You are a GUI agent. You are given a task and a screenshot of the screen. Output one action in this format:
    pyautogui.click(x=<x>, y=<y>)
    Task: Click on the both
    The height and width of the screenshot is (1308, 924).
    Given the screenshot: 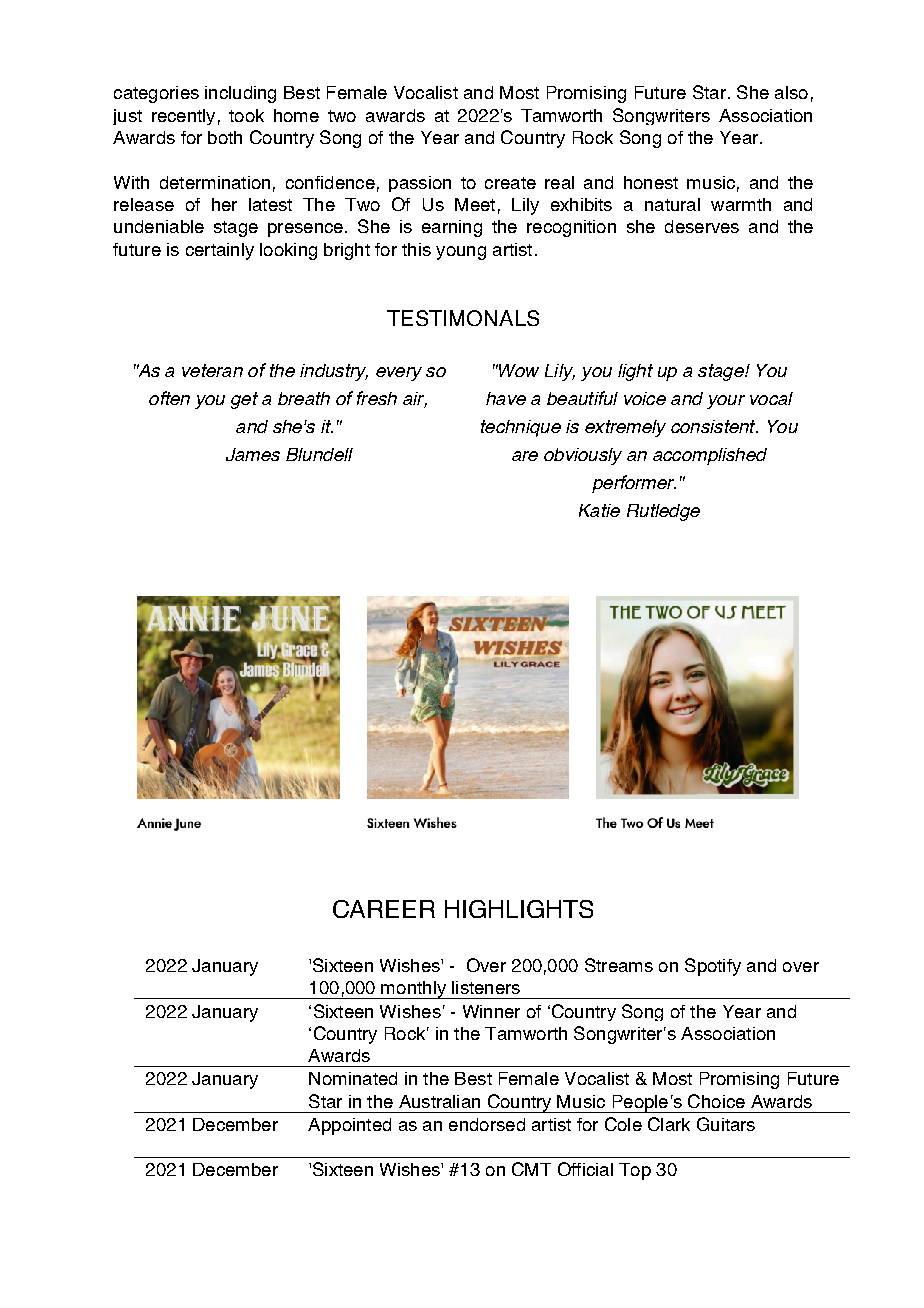 What is the action you would take?
    pyautogui.click(x=225, y=137)
